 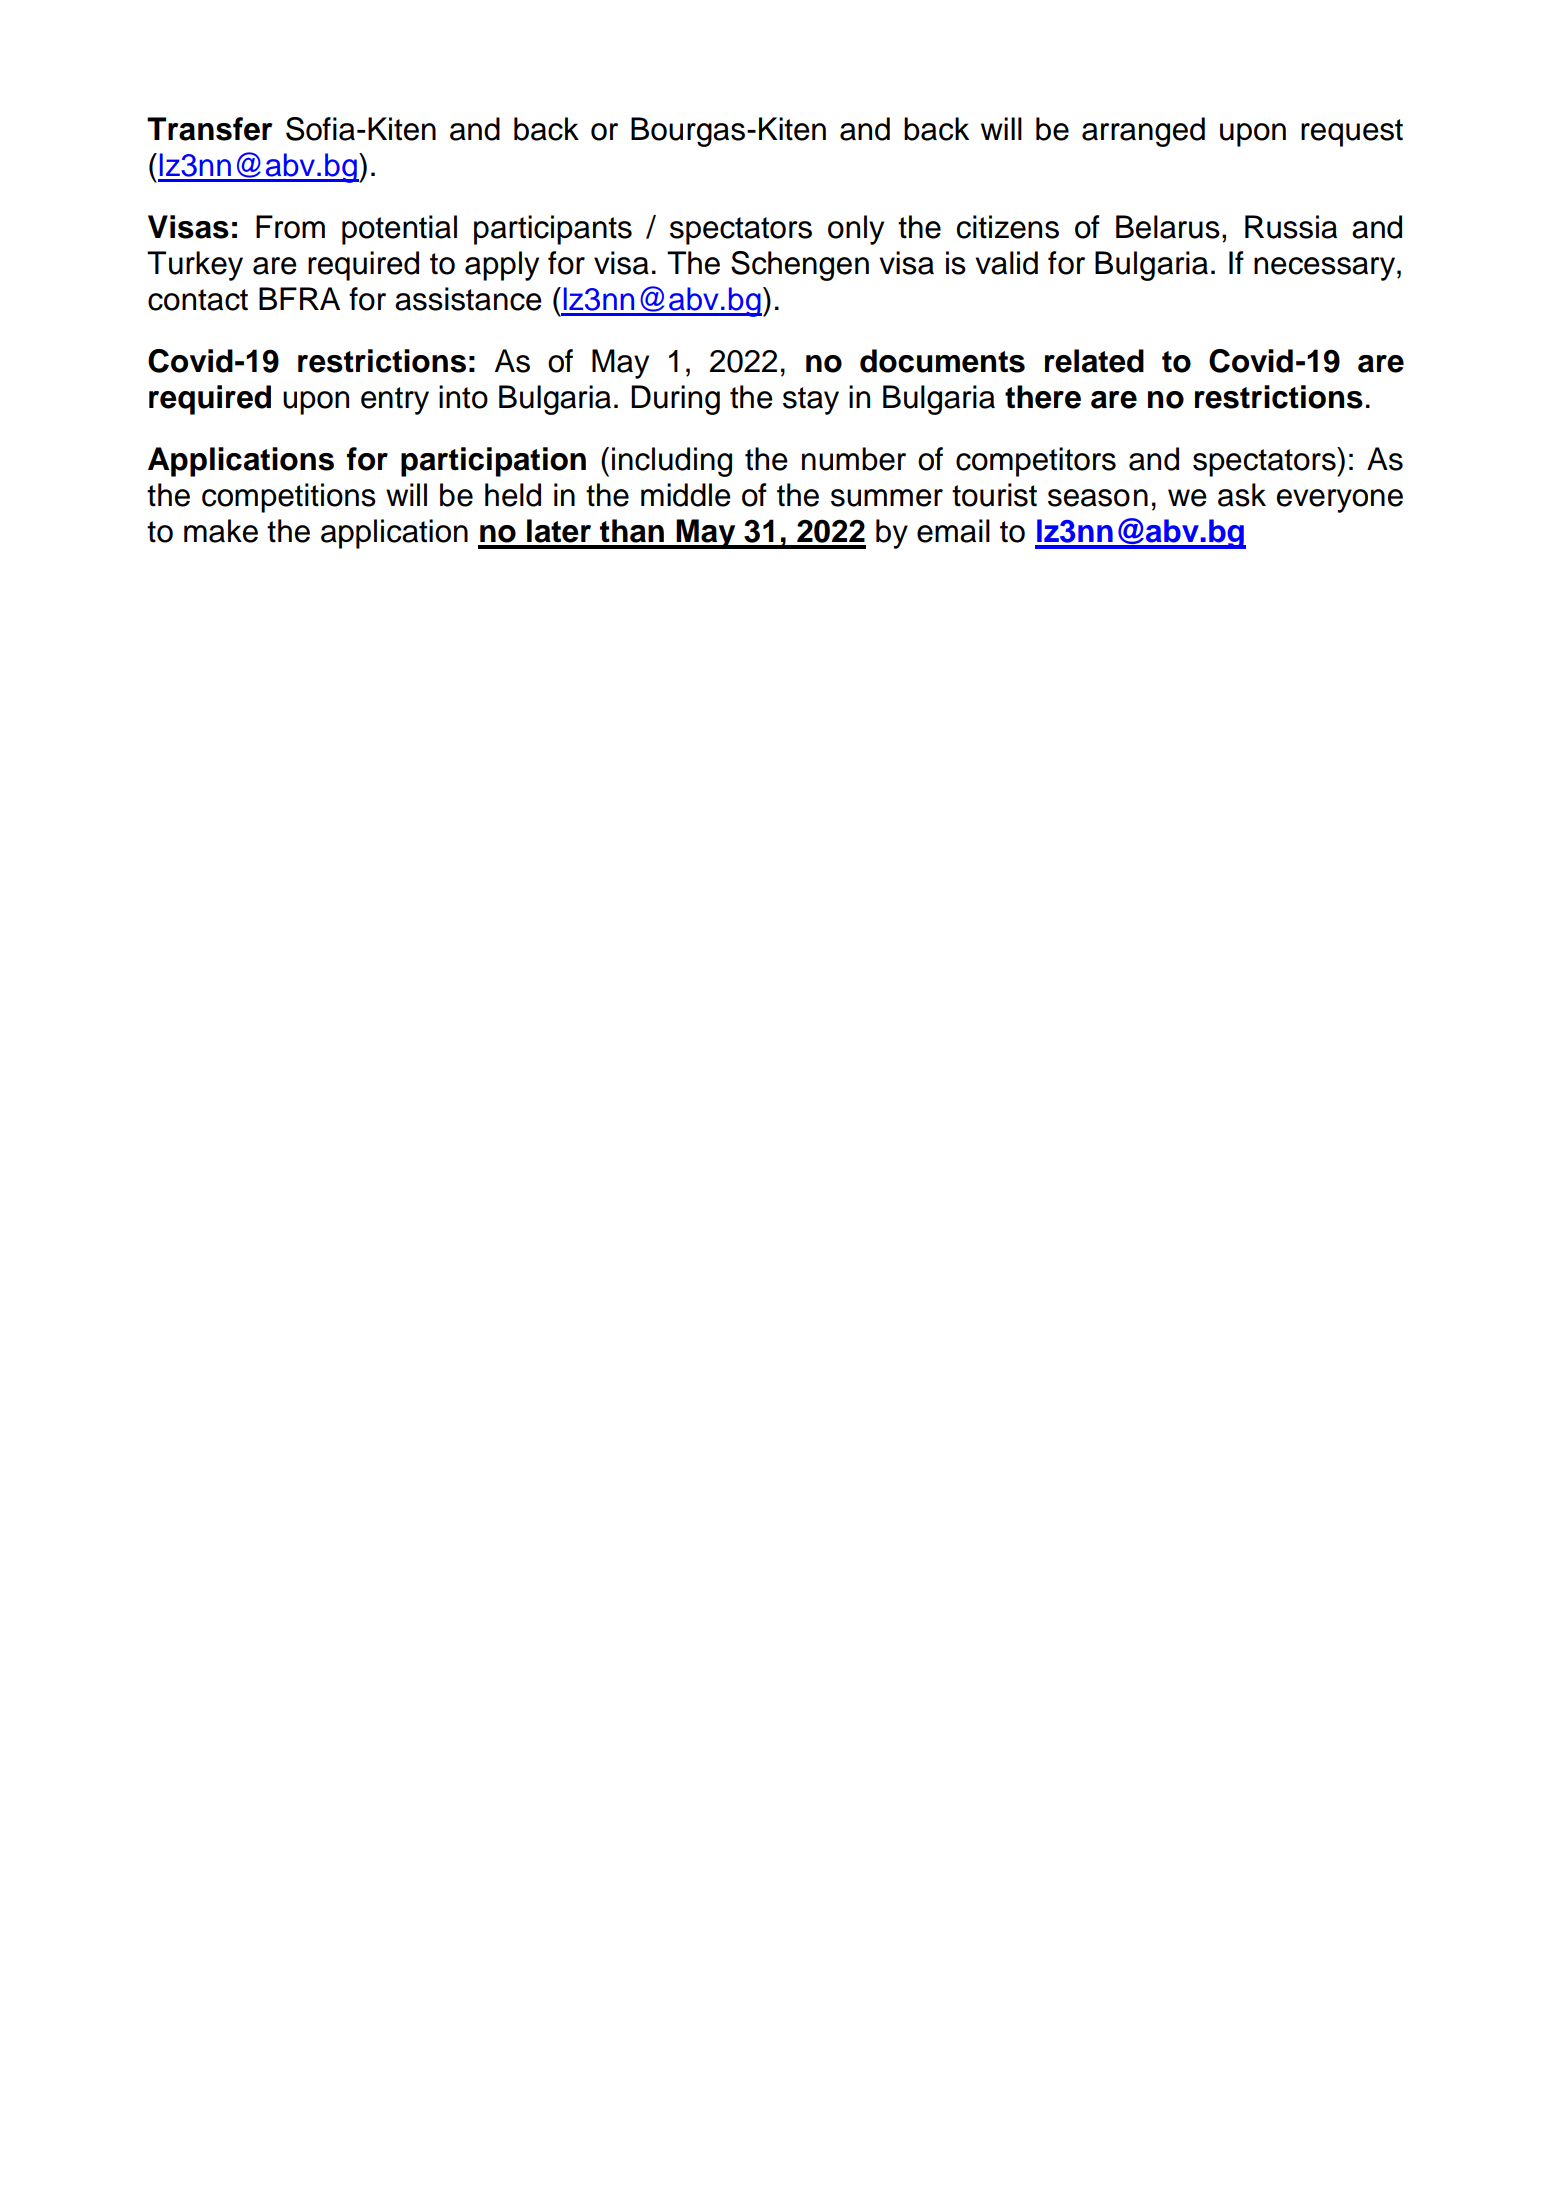 I want to click on ask, so click(x=1242, y=495).
